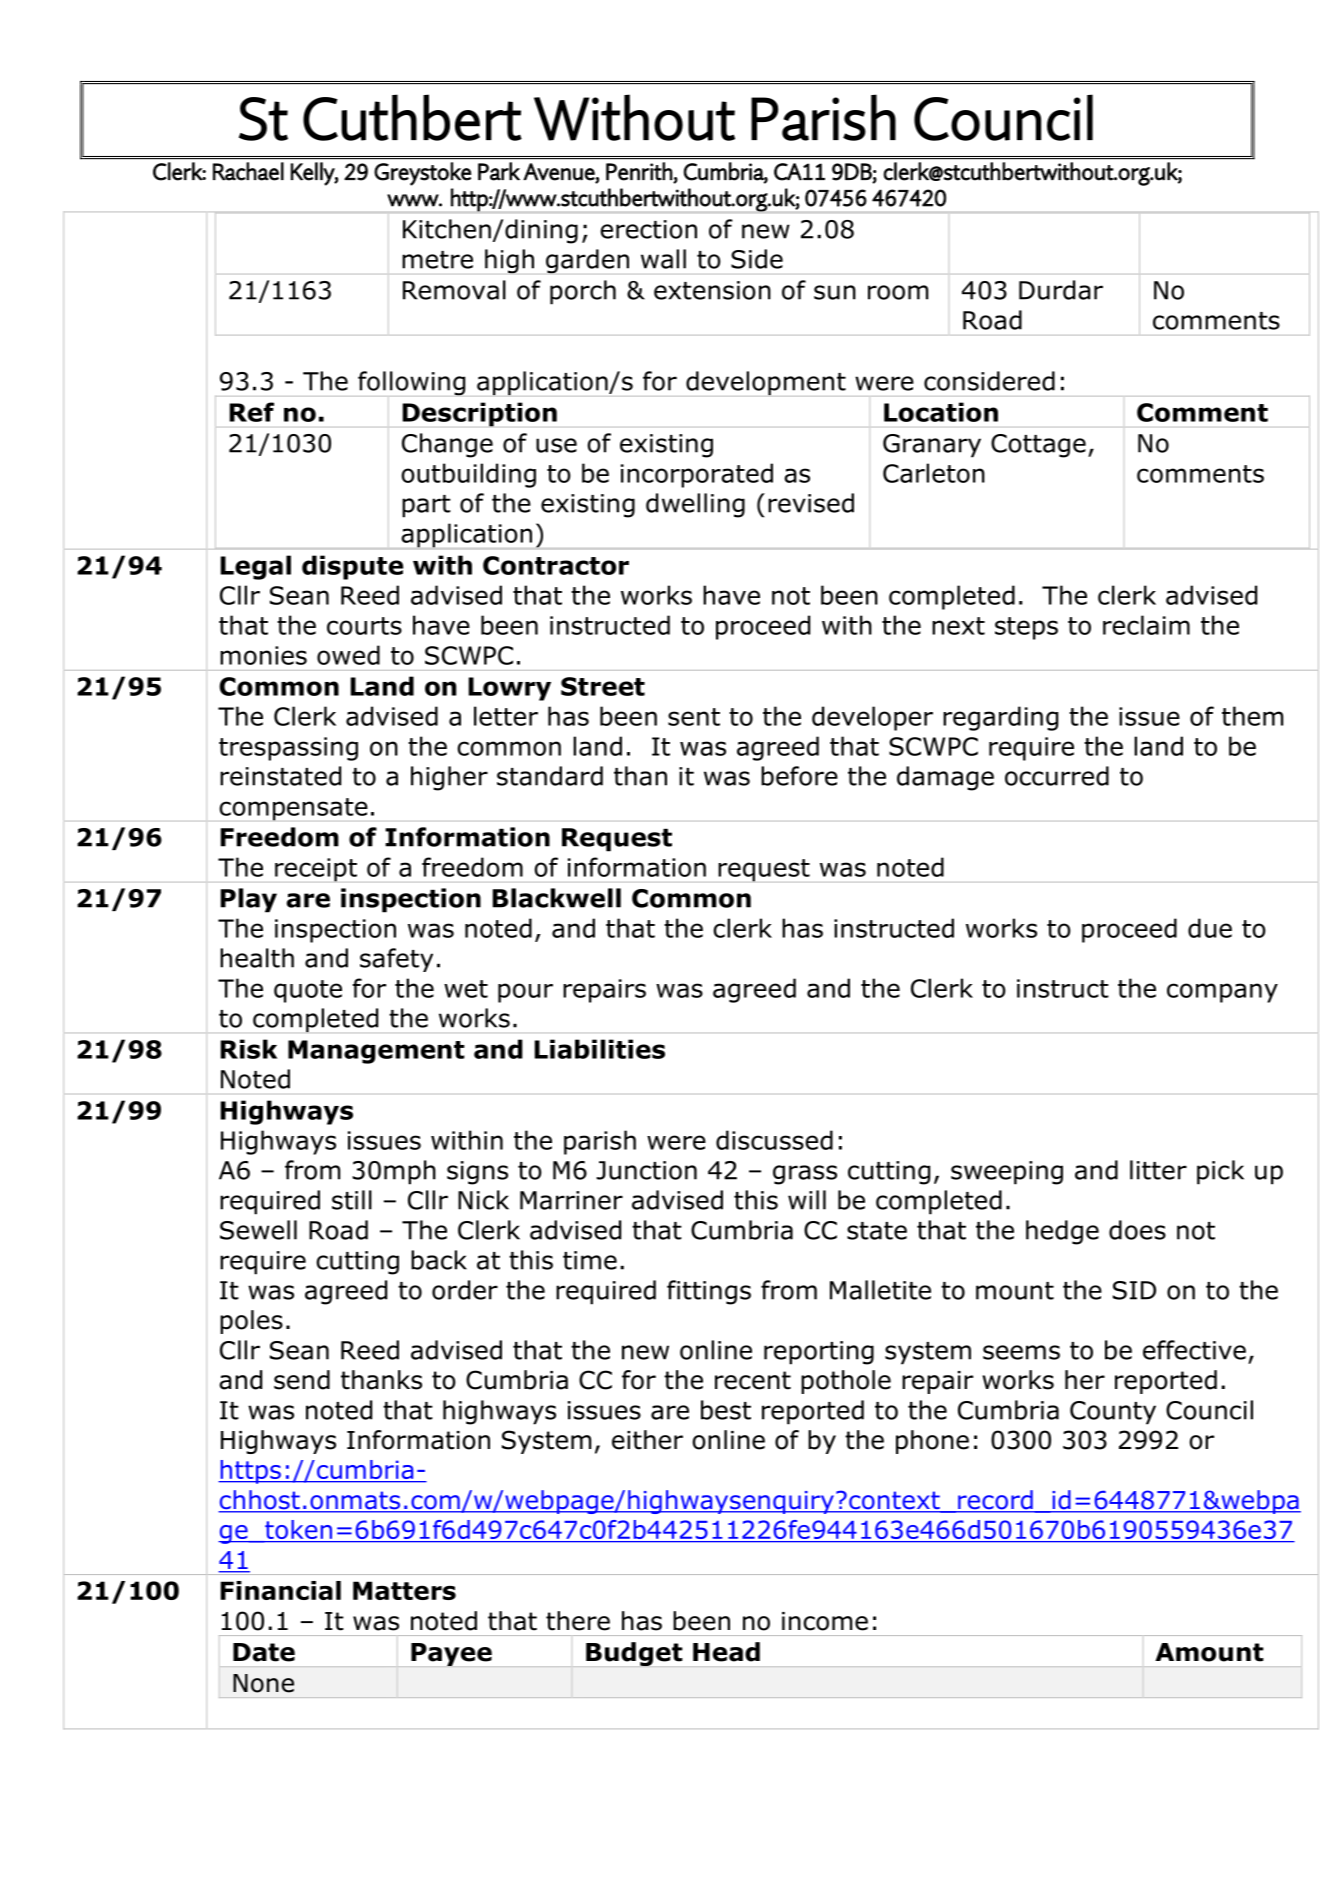 This screenshot has width=1334, height=1886. What do you see at coordinates (404, 1590) in the screenshot?
I see `Matters` at bounding box center [404, 1590].
